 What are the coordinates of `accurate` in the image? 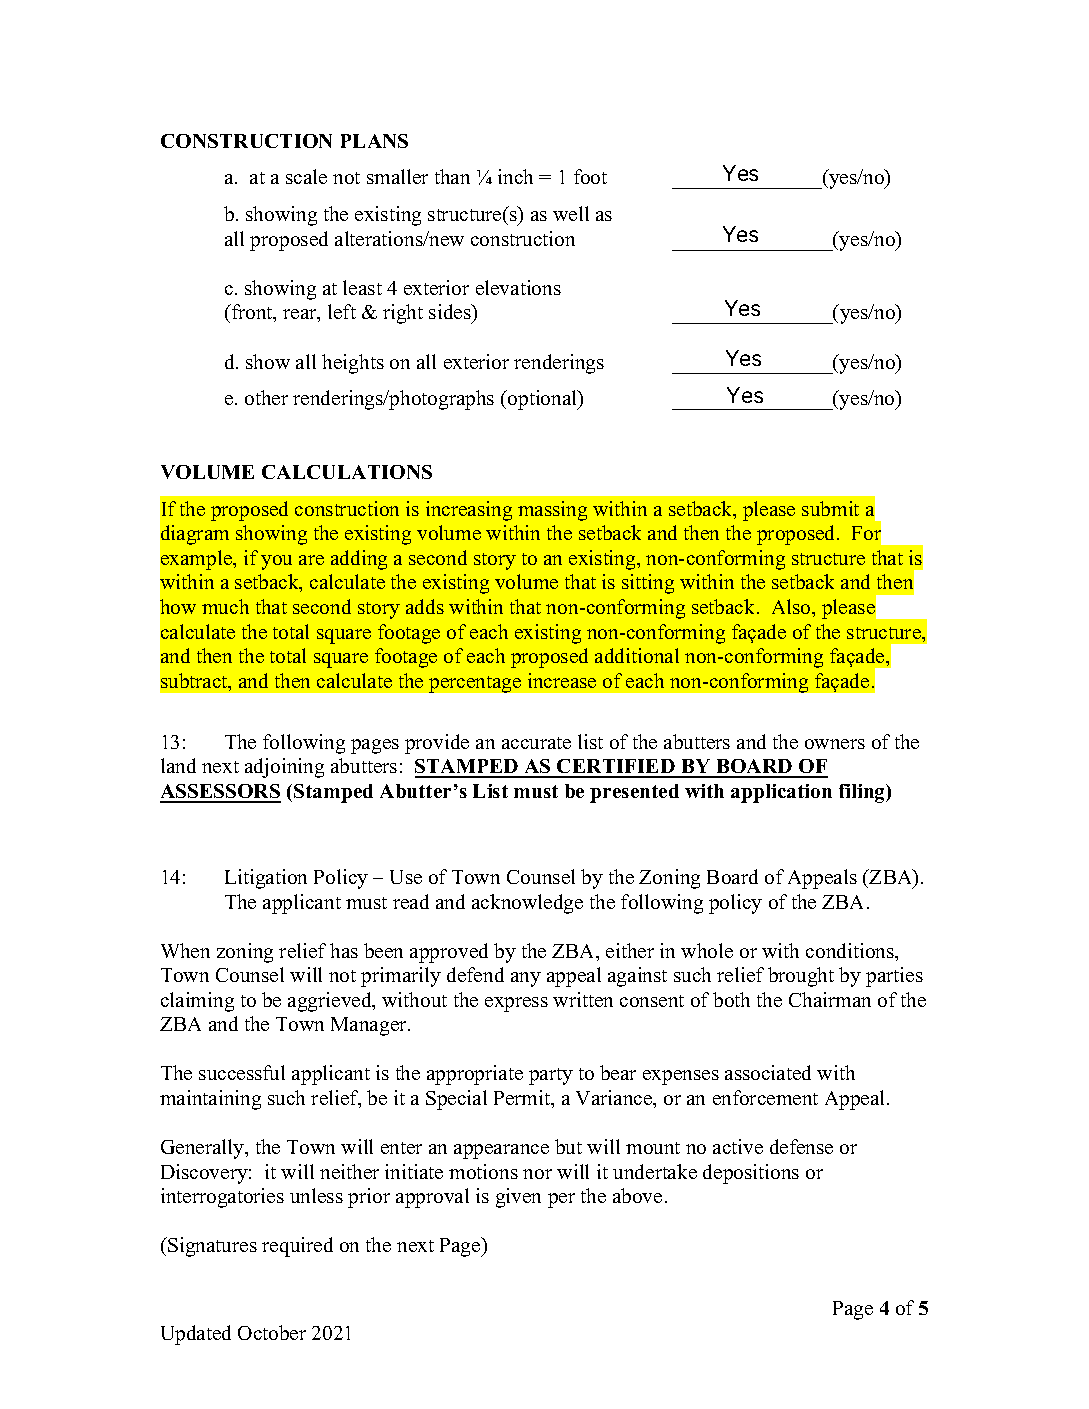 It's located at (536, 743).
